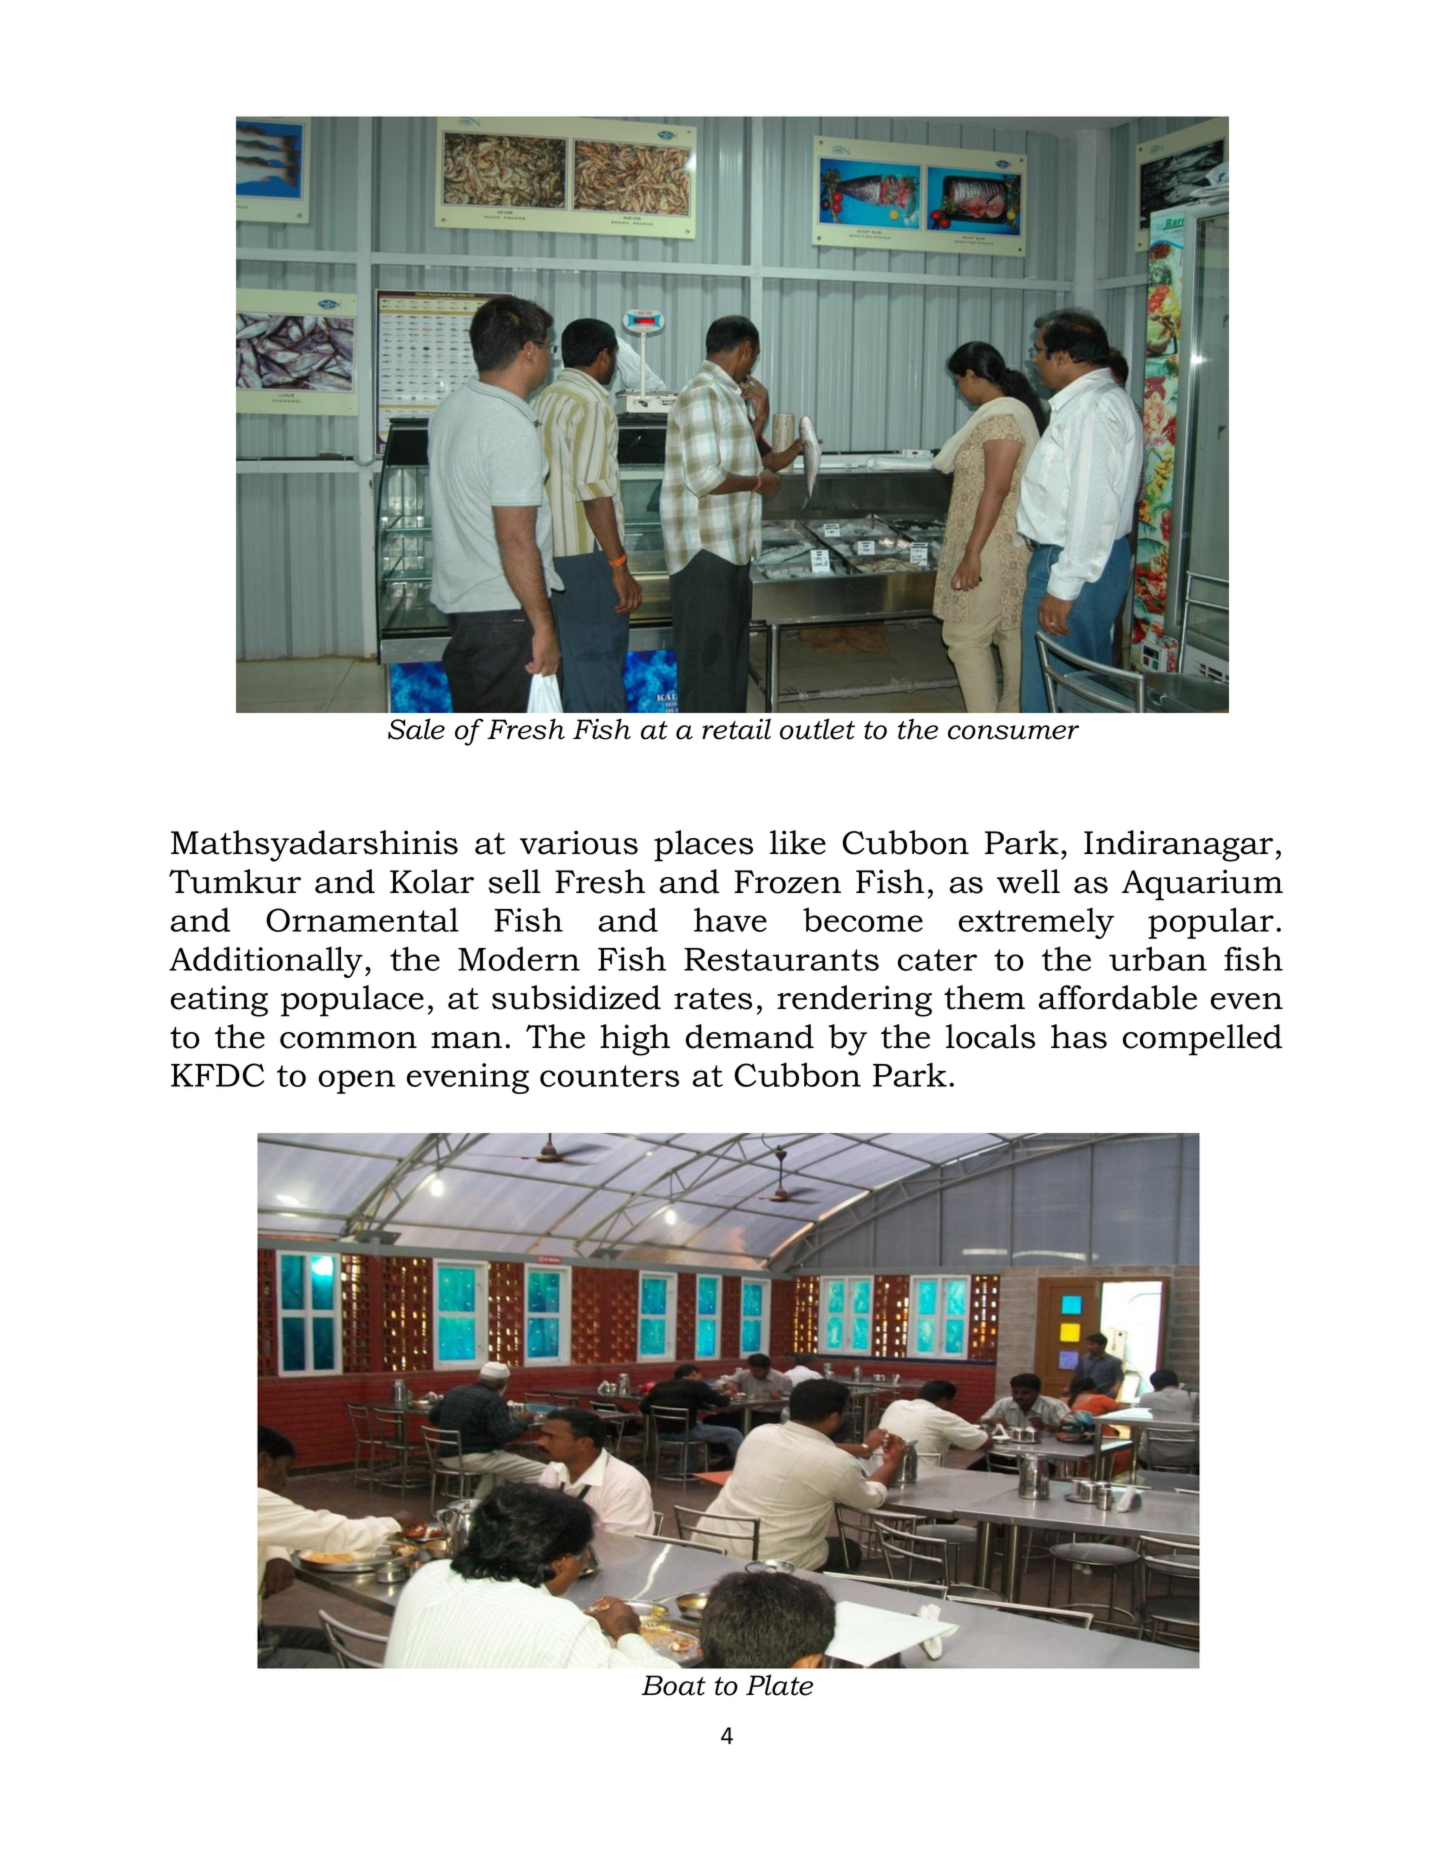  I want to click on common, so click(348, 1040).
